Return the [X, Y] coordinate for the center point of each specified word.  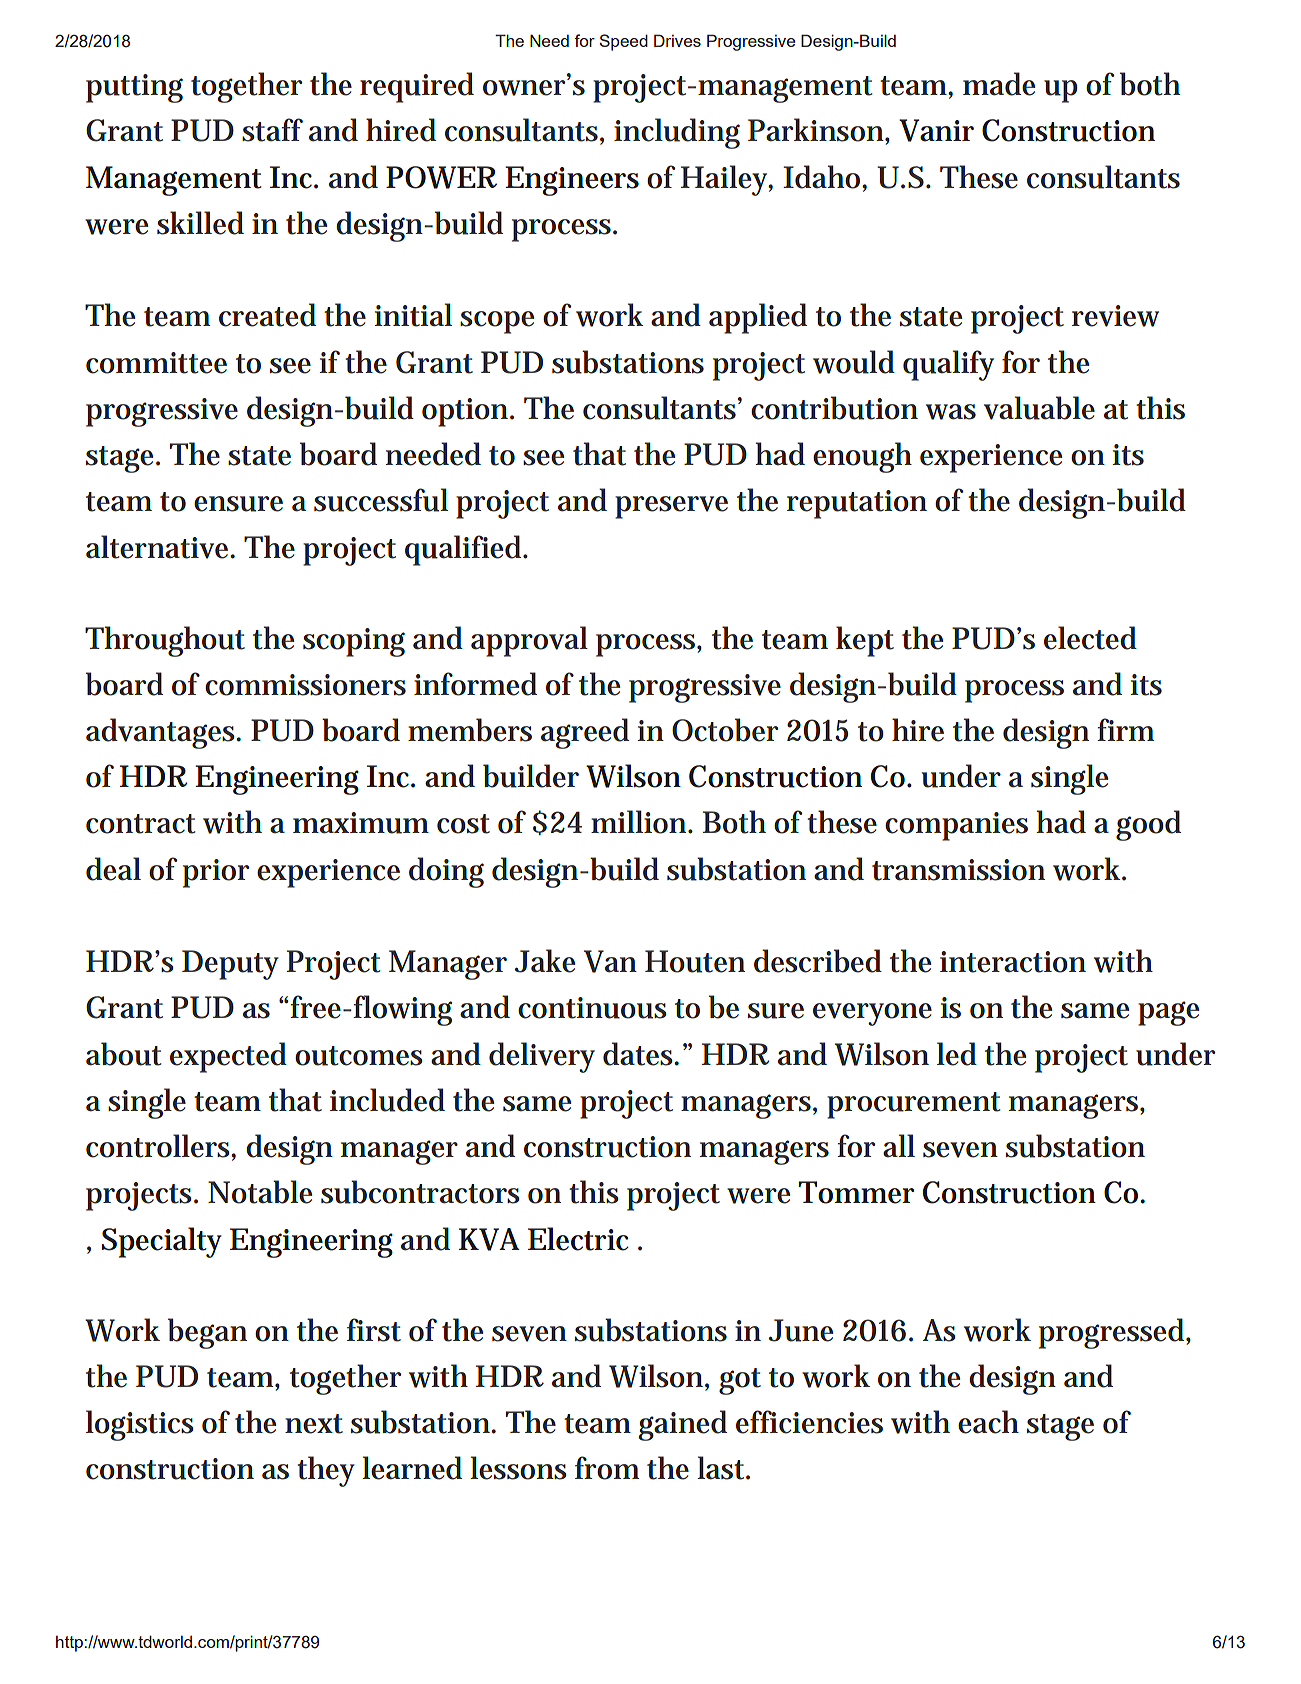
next [314, 1424]
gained [683, 1425]
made [999, 84]
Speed [623, 42]
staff [272, 130]
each [988, 1422]
